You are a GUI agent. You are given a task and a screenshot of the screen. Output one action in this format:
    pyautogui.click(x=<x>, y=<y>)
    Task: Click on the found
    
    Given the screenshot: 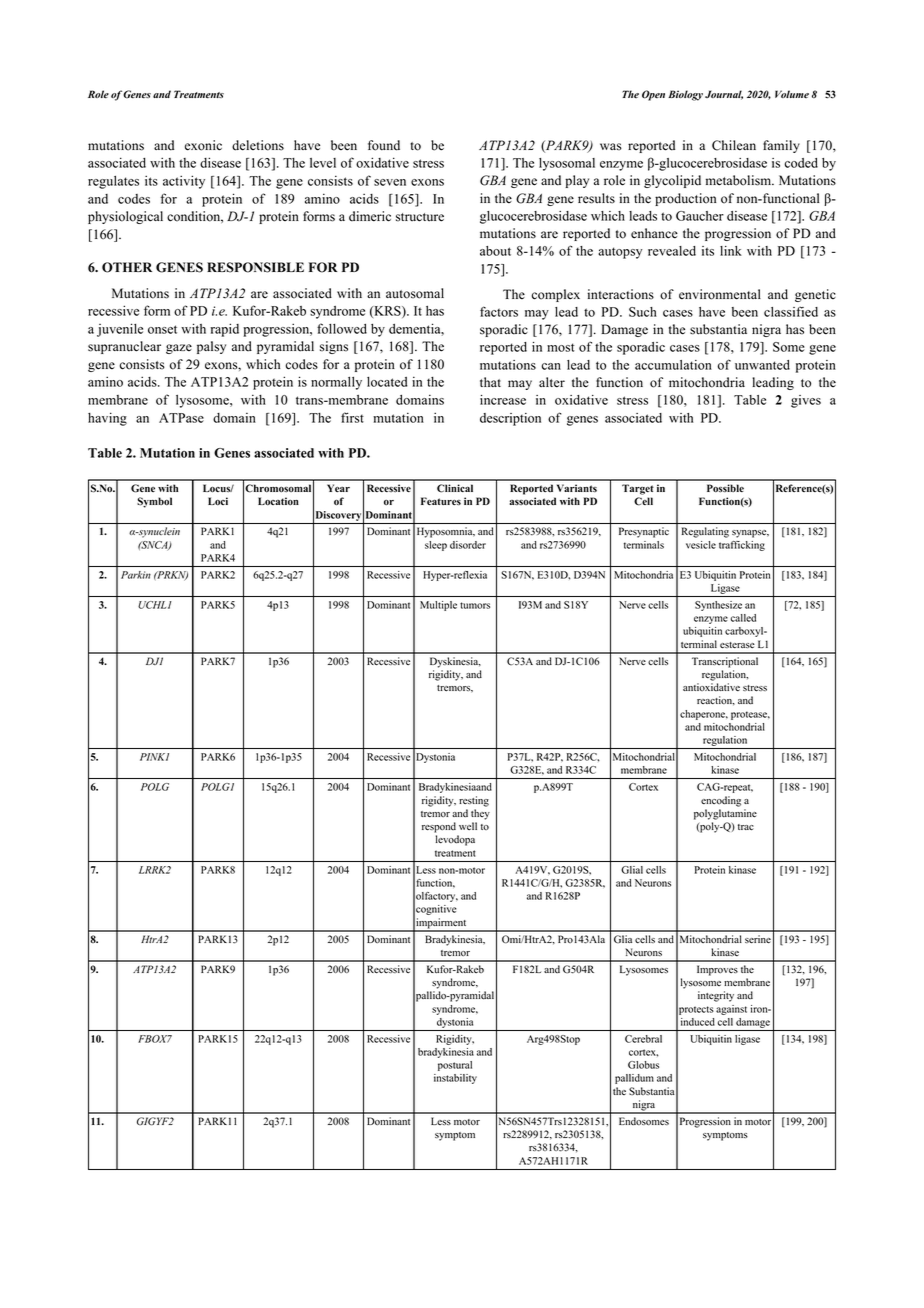 What is the action you would take?
    pyautogui.click(x=384, y=145)
